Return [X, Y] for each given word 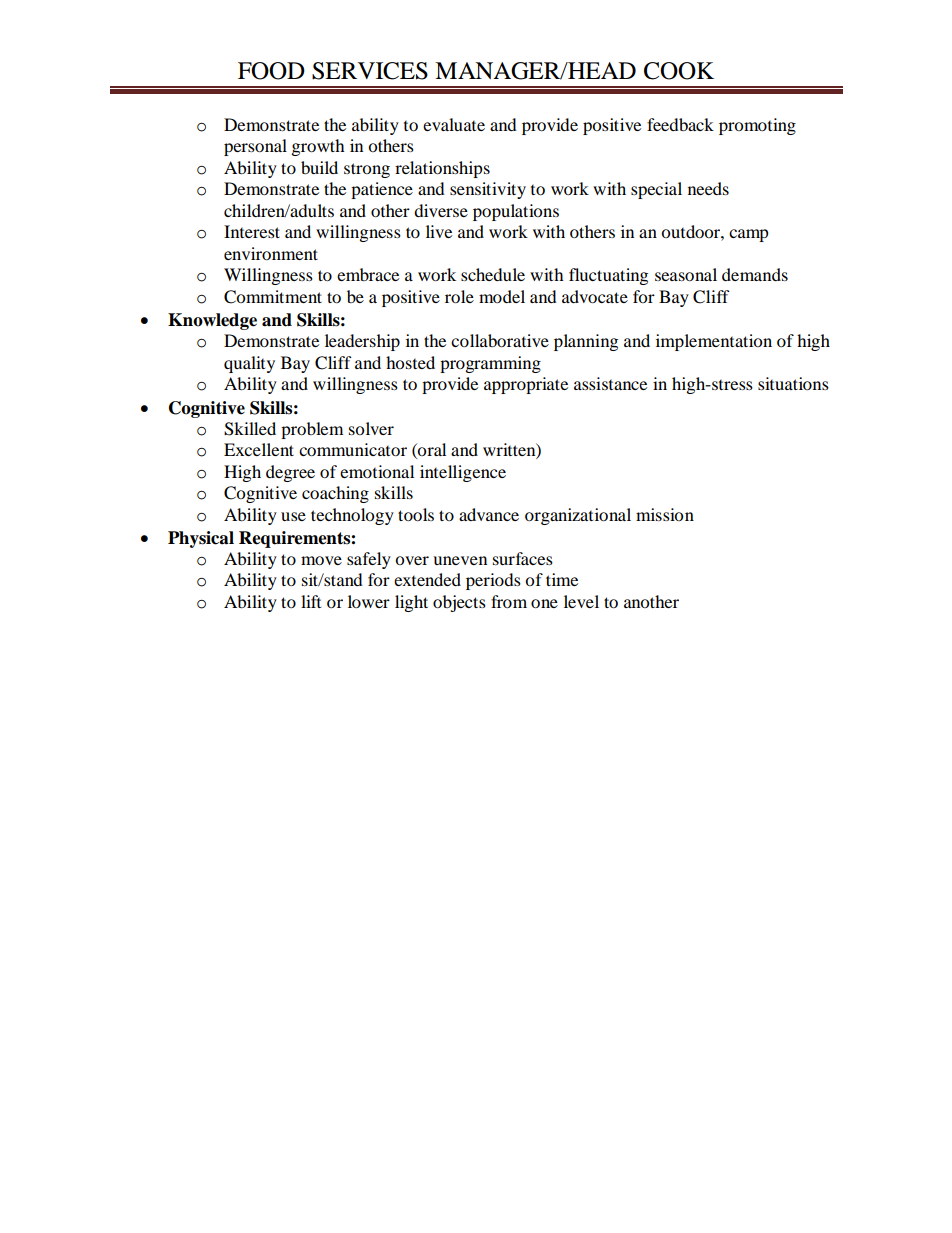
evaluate [454, 124]
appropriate [526, 385]
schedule [493, 274]
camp [749, 235]
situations [793, 383]
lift [311, 601]
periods [493, 581]
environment [271, 253]
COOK [679, 71]
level [581, 601]
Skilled [250, 429]
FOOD [271, 71]
